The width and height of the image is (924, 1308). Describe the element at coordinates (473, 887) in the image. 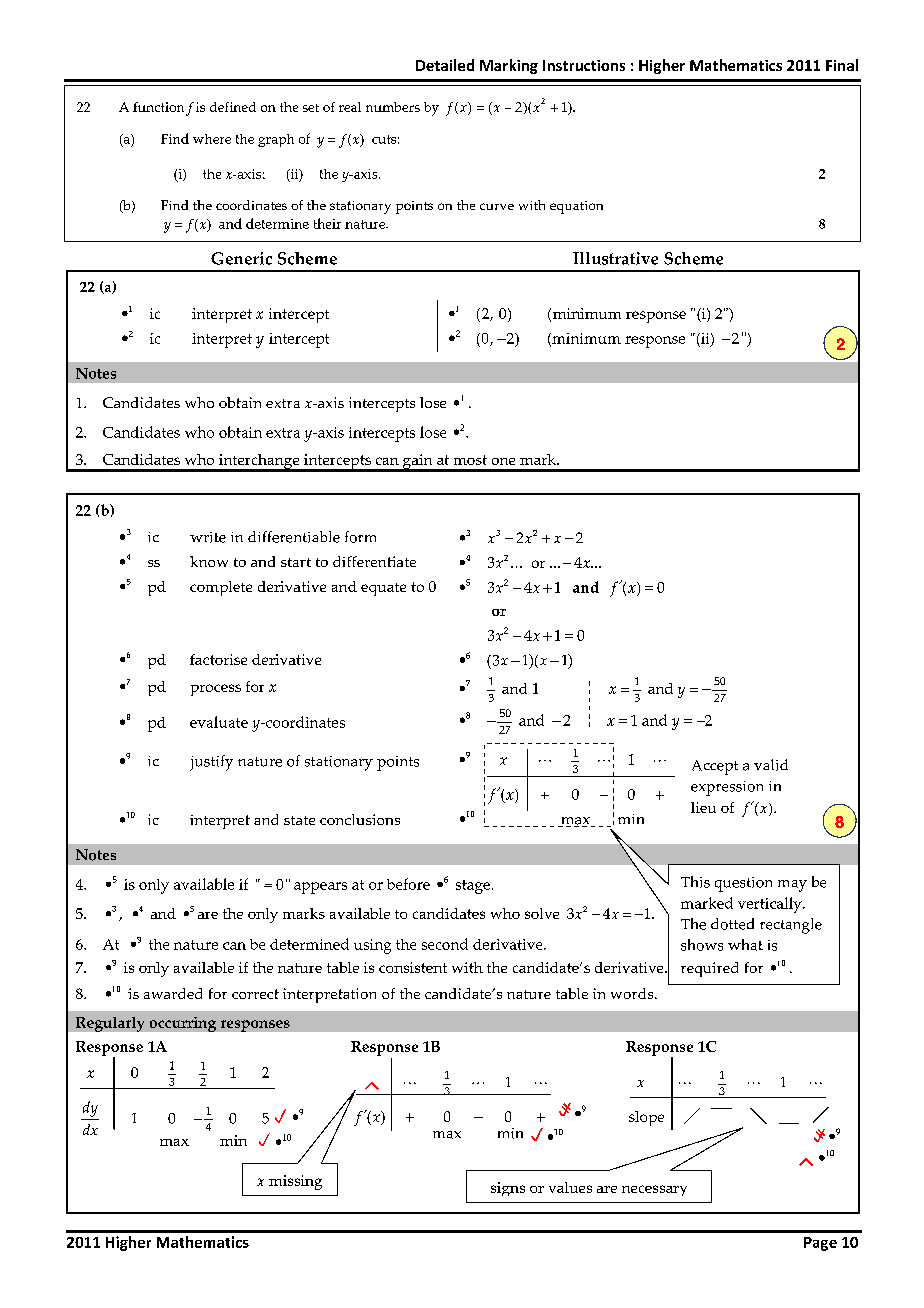

I see `stage` at that location.
